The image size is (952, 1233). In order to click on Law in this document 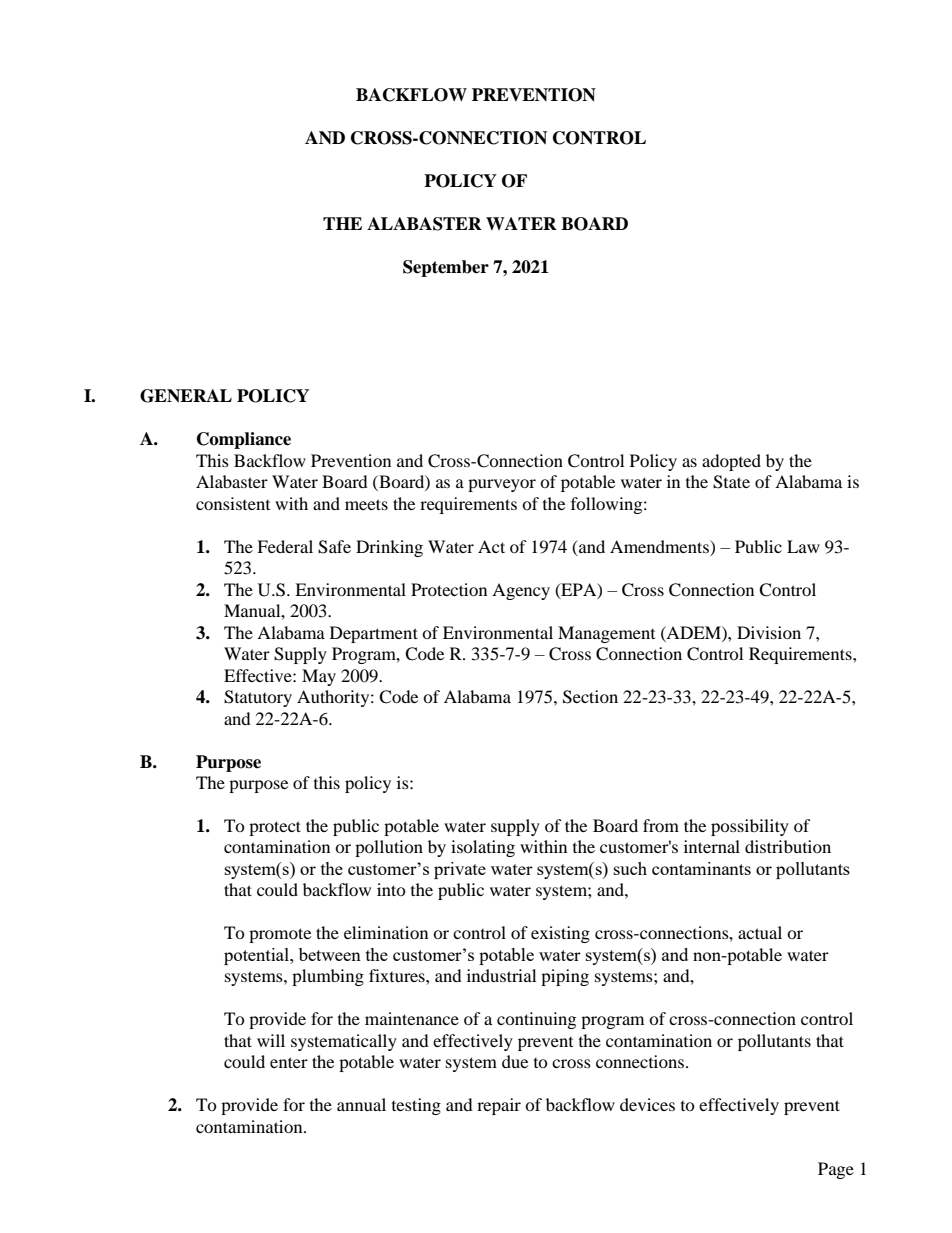, I will do `click(803, 546)`.
